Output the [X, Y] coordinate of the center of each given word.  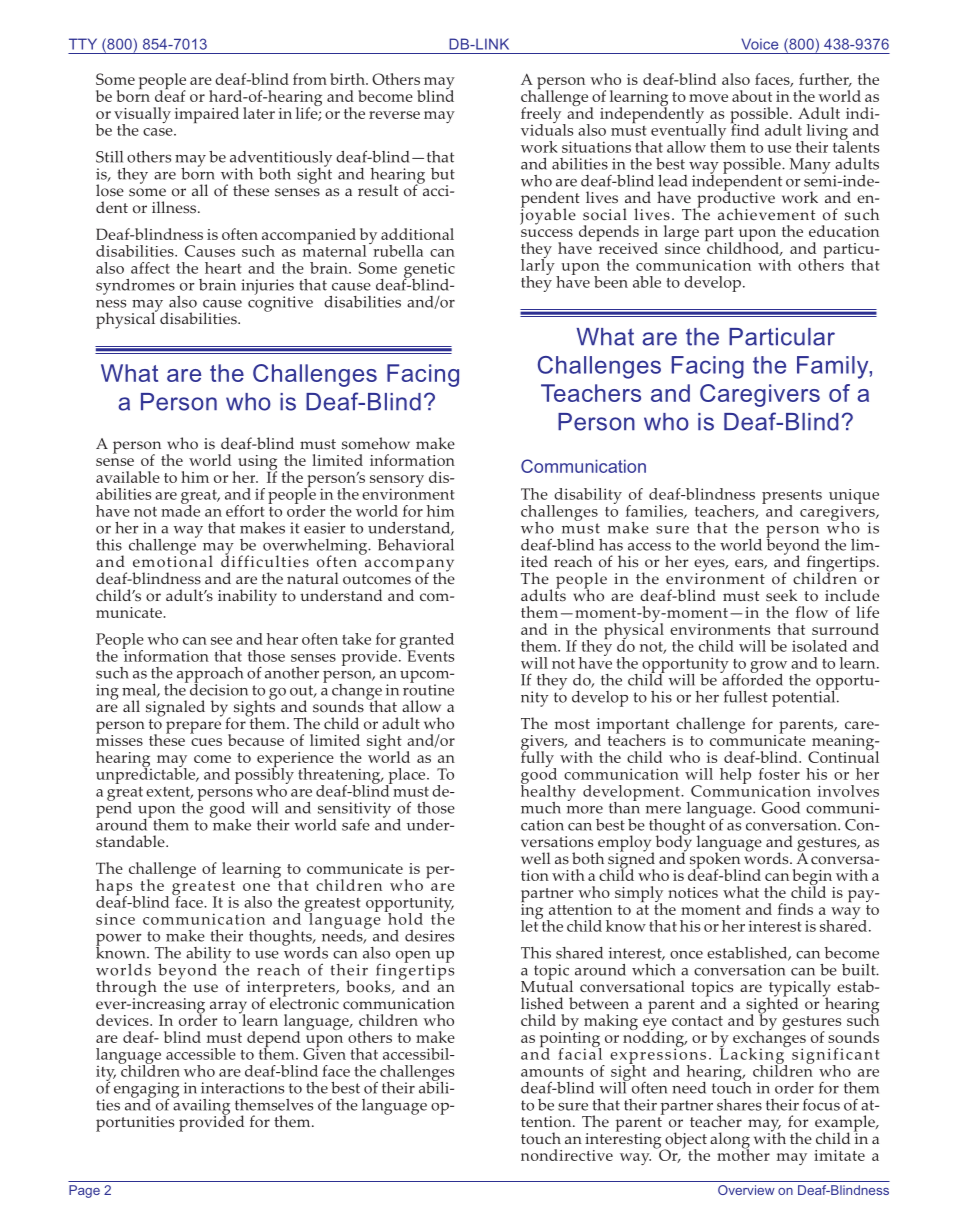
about [752, 96]
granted [427, 642]
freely [542, 116]
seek [781, 595]
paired [216, 115]
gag [143, 1093]
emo [149, 563]
